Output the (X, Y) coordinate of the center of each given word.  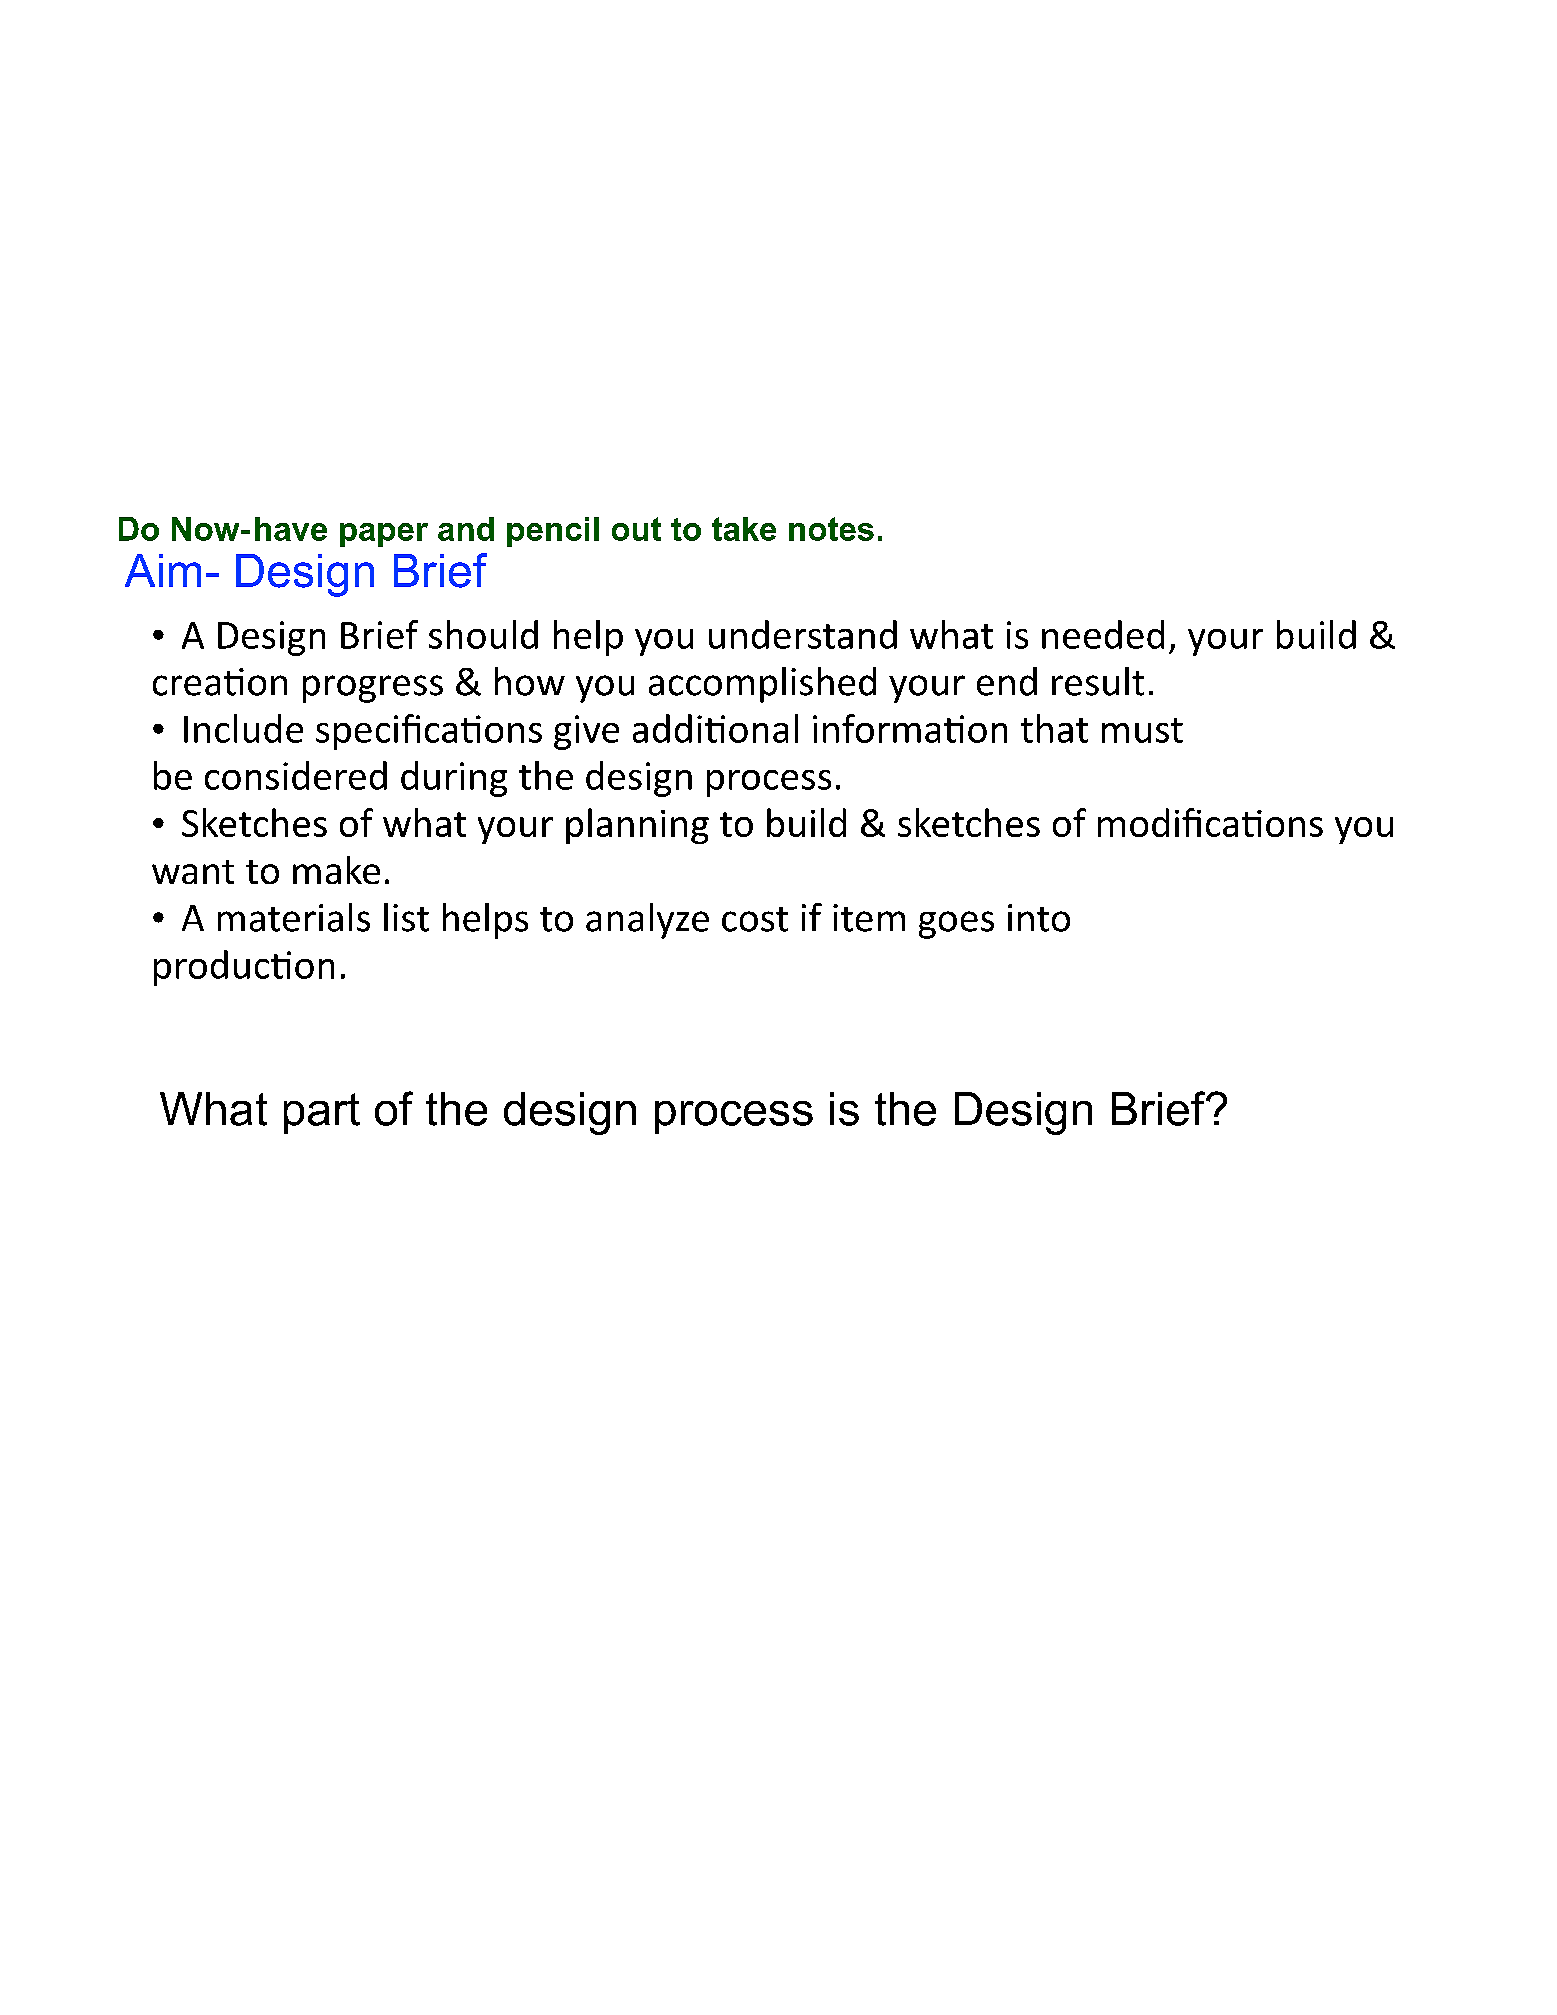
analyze (647, 921)
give (586, 732)
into (1039, 918)
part (322, 1113)
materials (294, 917)
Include (243, 728)
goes (956, 925)
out (636, 529)
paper (384, 535)
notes (831, 529)
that (1054, 728)
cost (755, 919)
